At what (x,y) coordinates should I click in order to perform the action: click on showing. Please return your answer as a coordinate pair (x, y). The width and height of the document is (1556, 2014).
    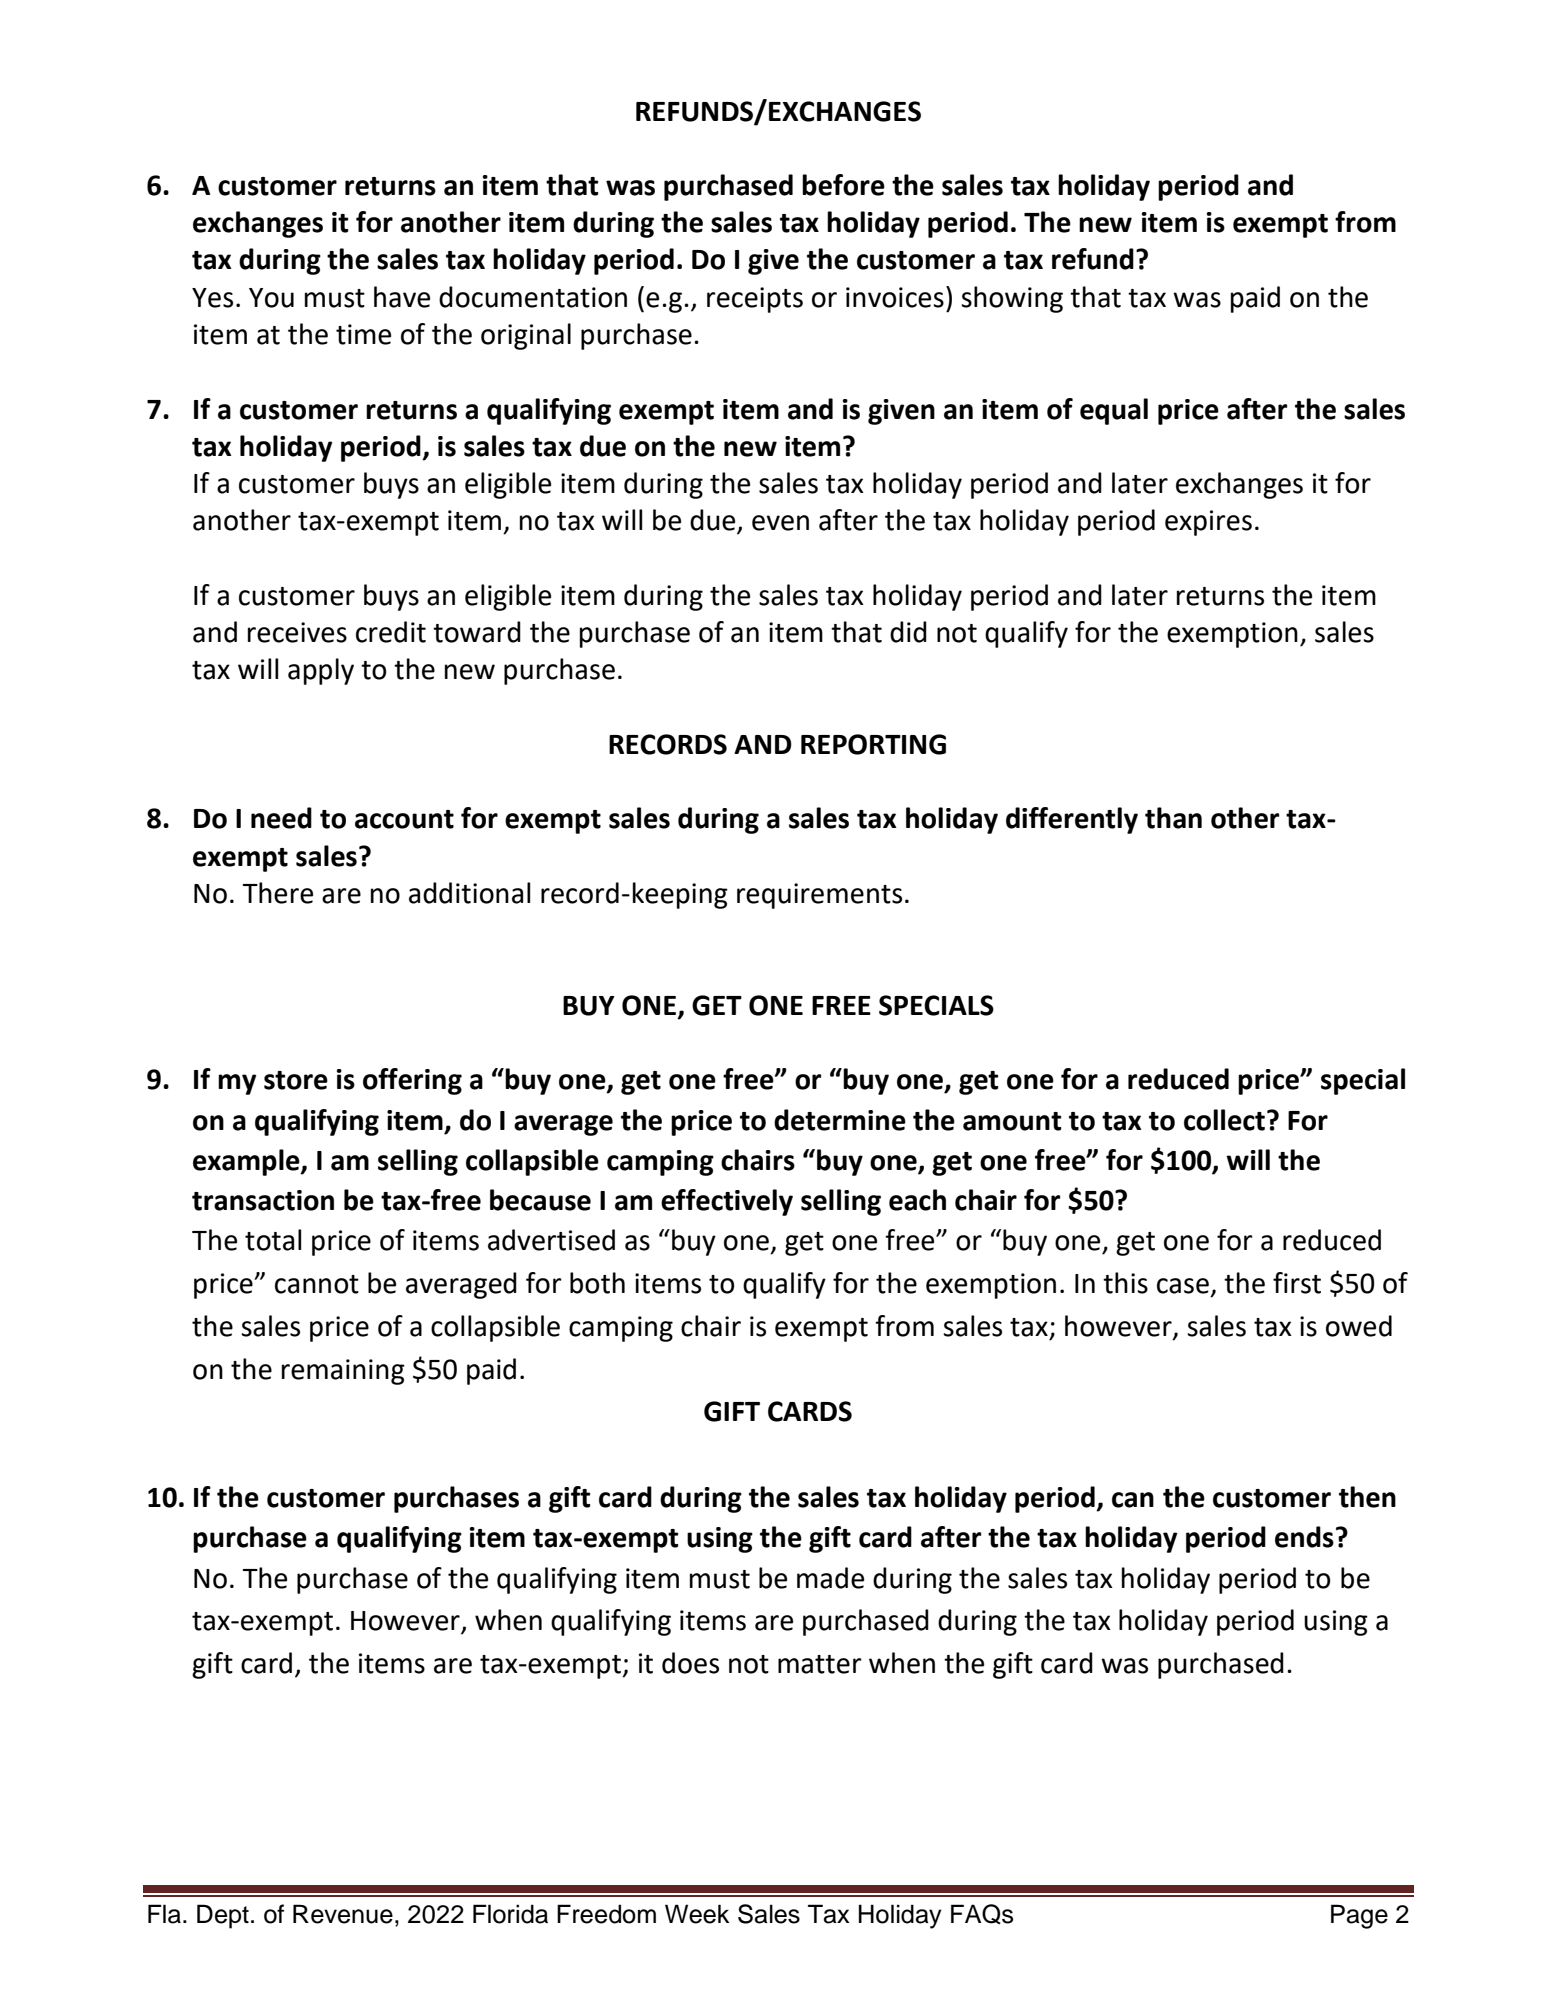
    Looking at the image, I should click on (1012, 299).
